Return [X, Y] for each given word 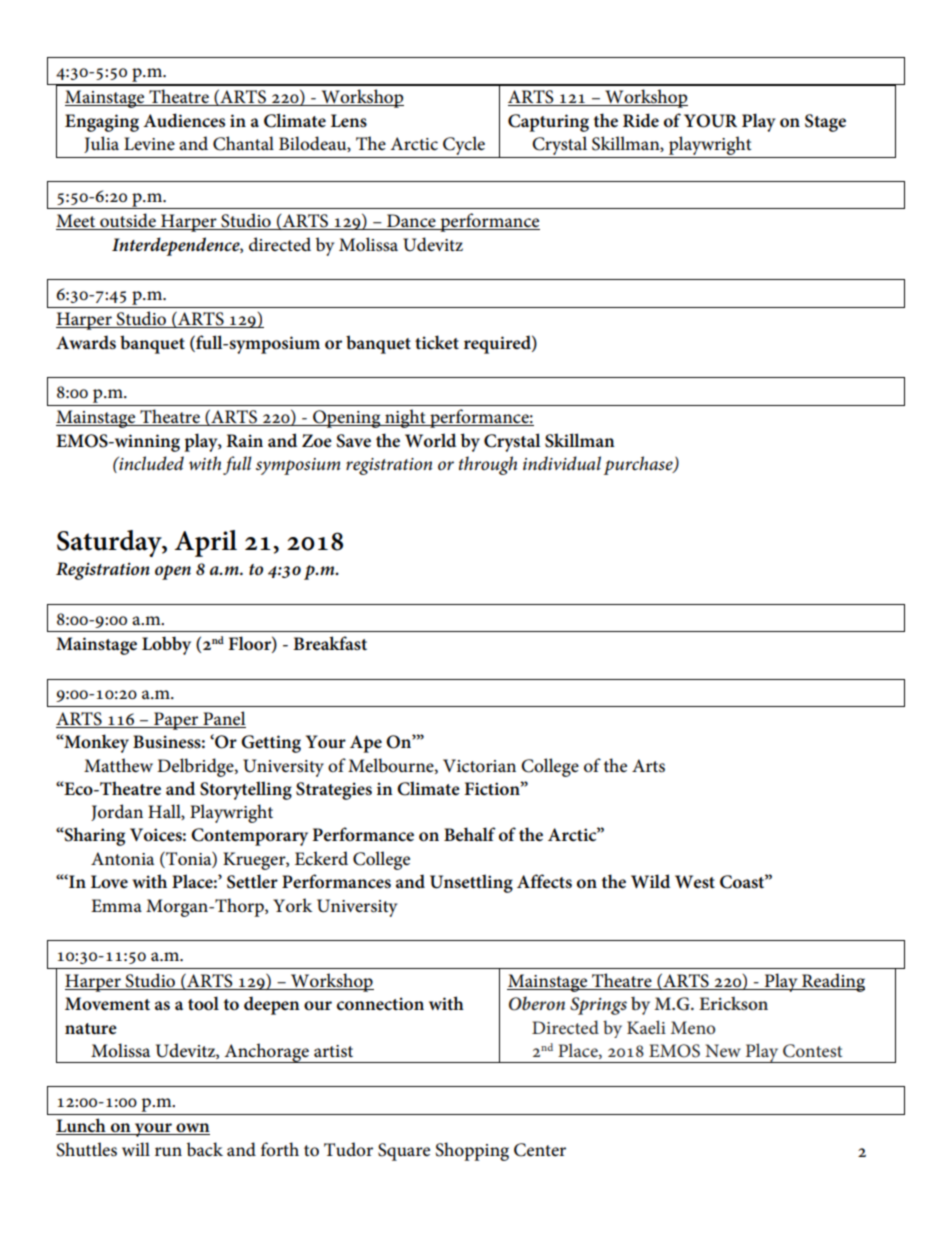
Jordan [117, 812]
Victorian [479, 766]
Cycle [464, 147]
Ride [641, 120]
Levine [149, 144]
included [150, 463]
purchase [639, 465]
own [192, 1129]
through [488, 465]
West [695, 882]
